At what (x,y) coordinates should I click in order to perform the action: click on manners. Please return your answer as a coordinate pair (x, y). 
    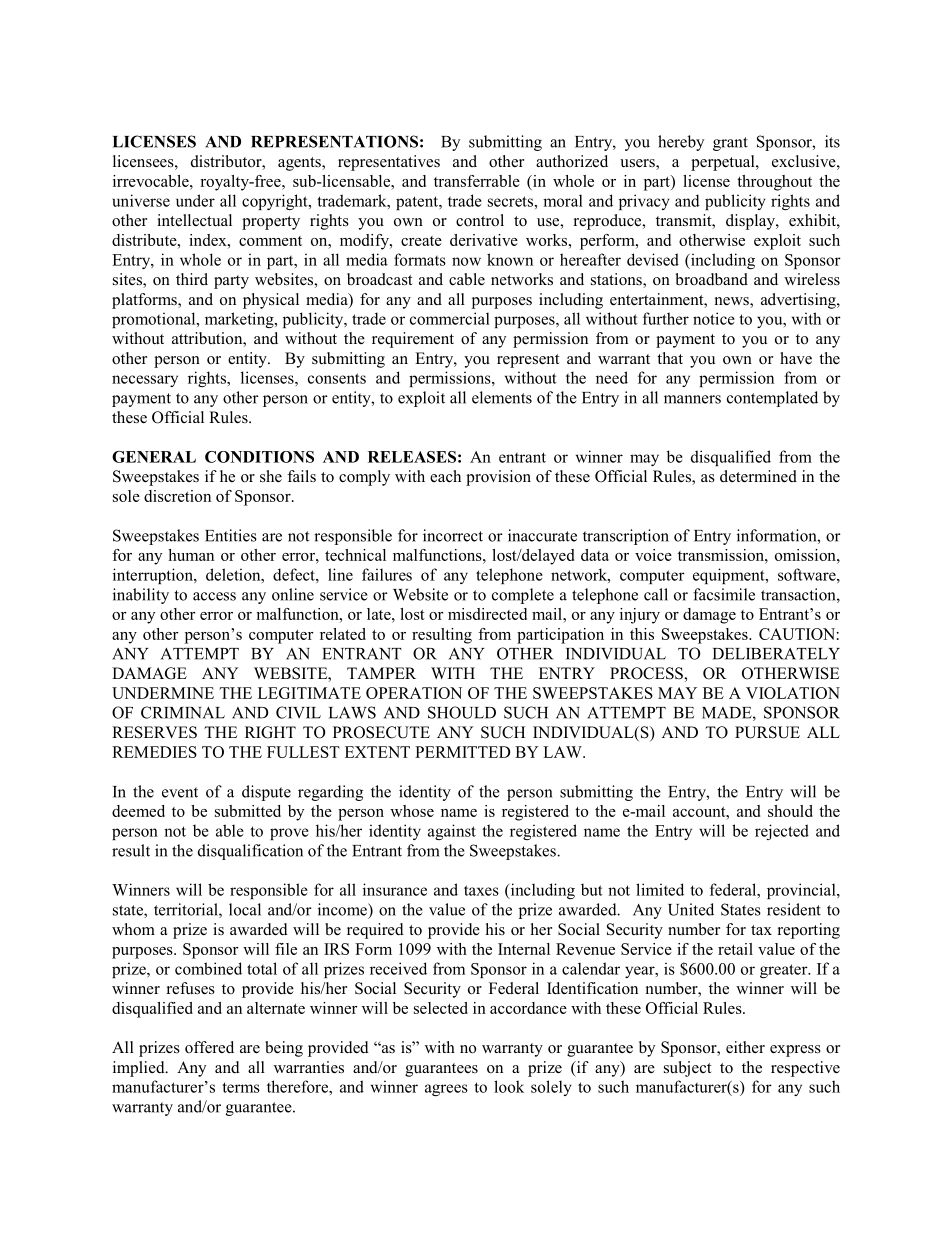
    Looking at the image, I should click on (692, 399).
